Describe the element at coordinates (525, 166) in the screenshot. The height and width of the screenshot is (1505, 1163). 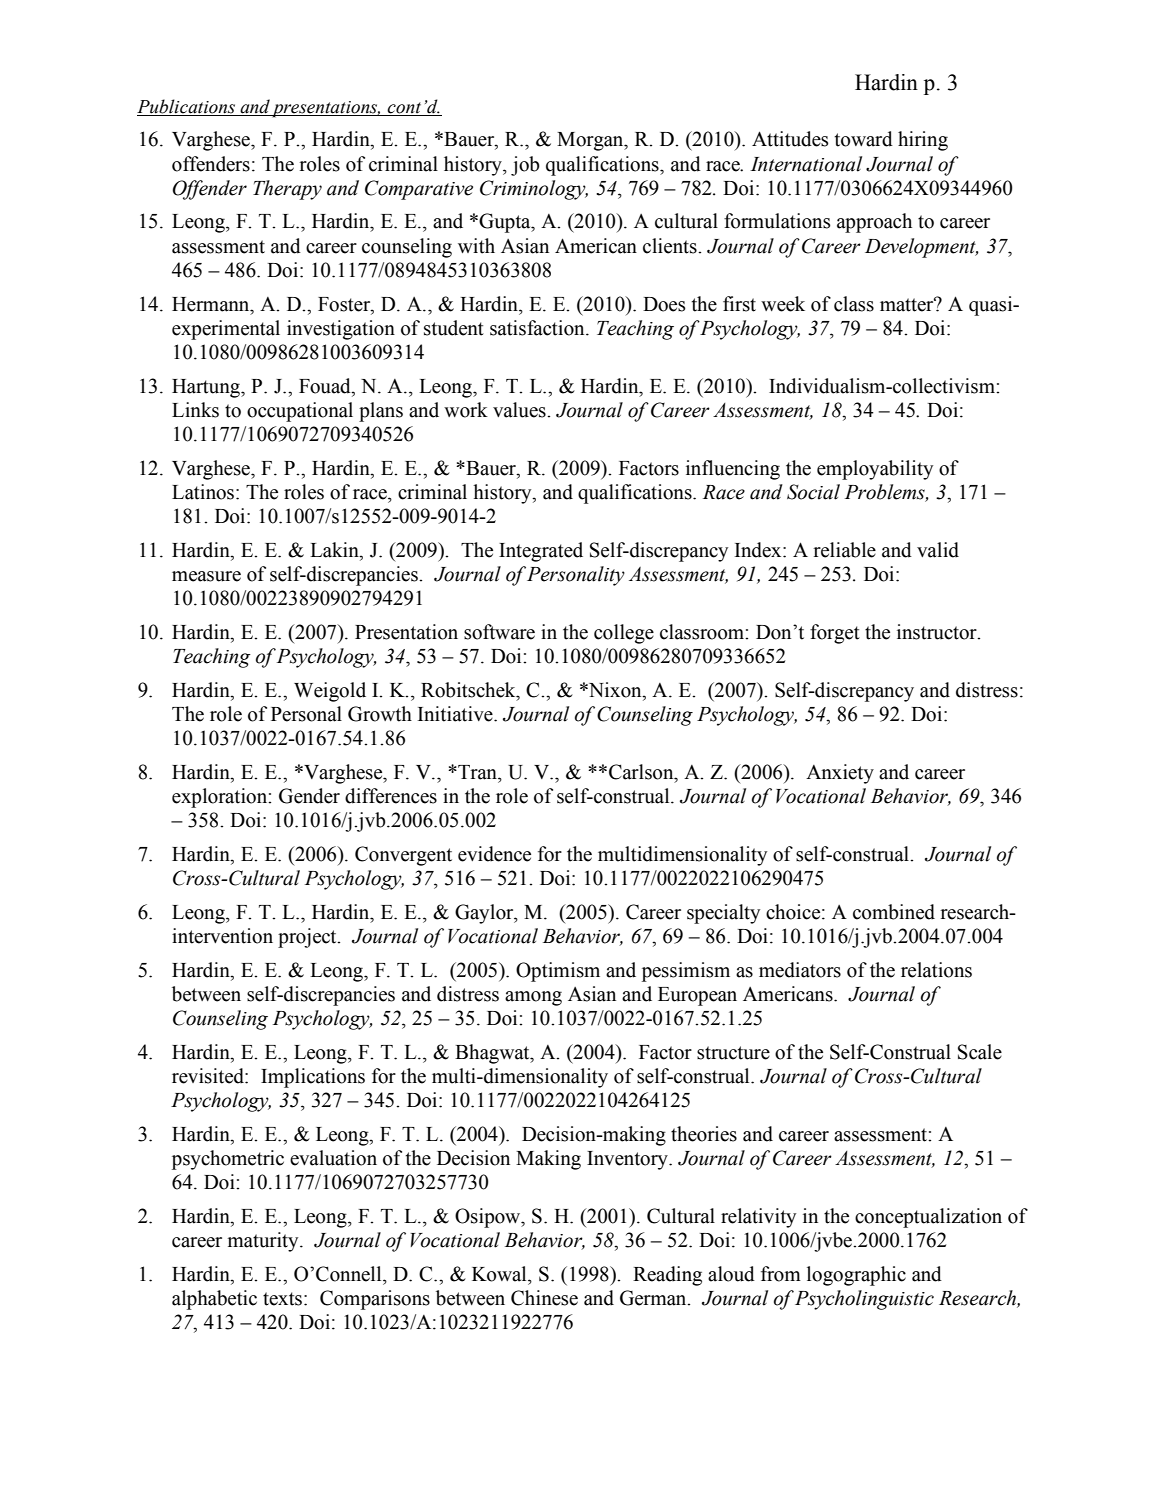
I see `job` at that location.
